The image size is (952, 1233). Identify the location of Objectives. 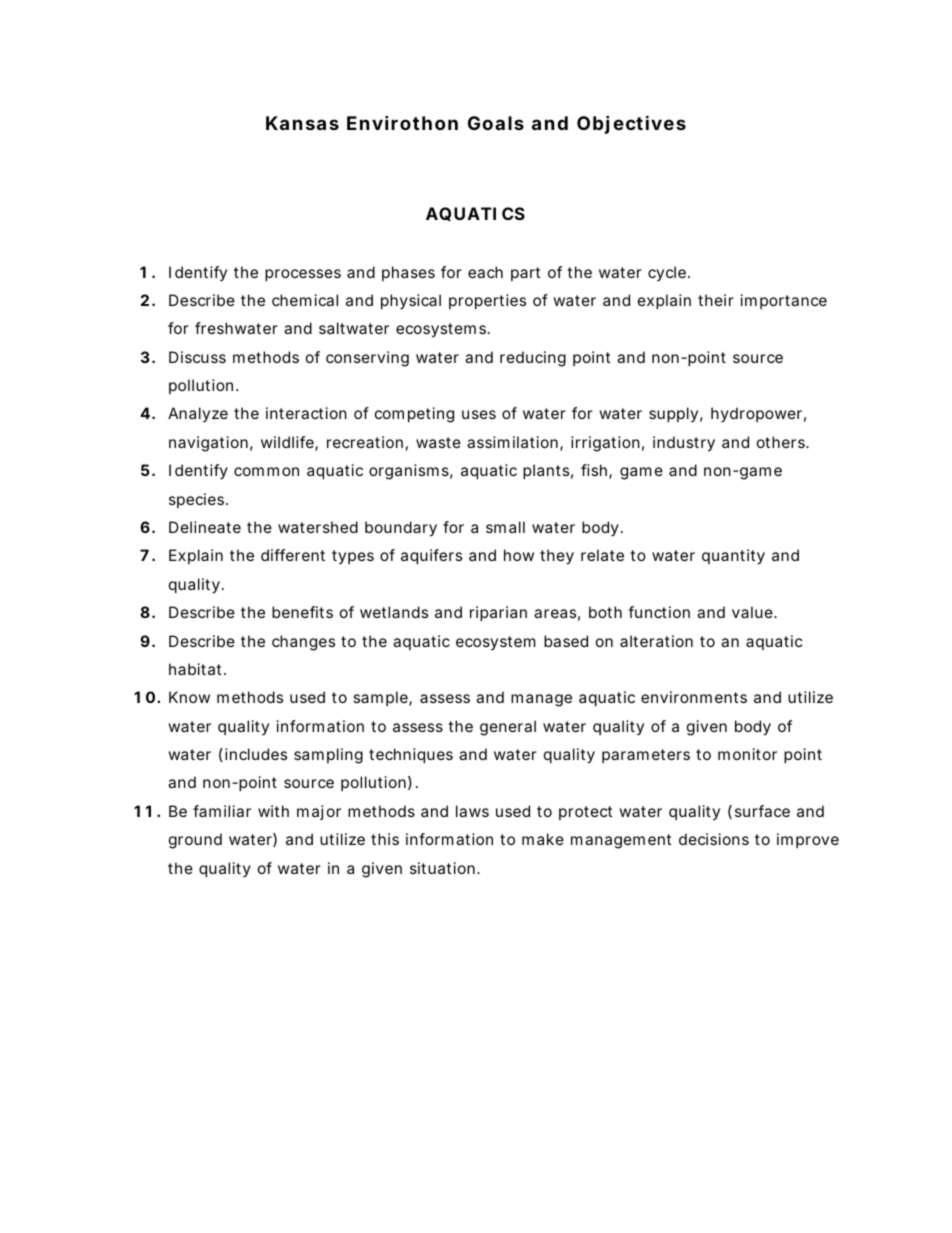
(631, 124).
